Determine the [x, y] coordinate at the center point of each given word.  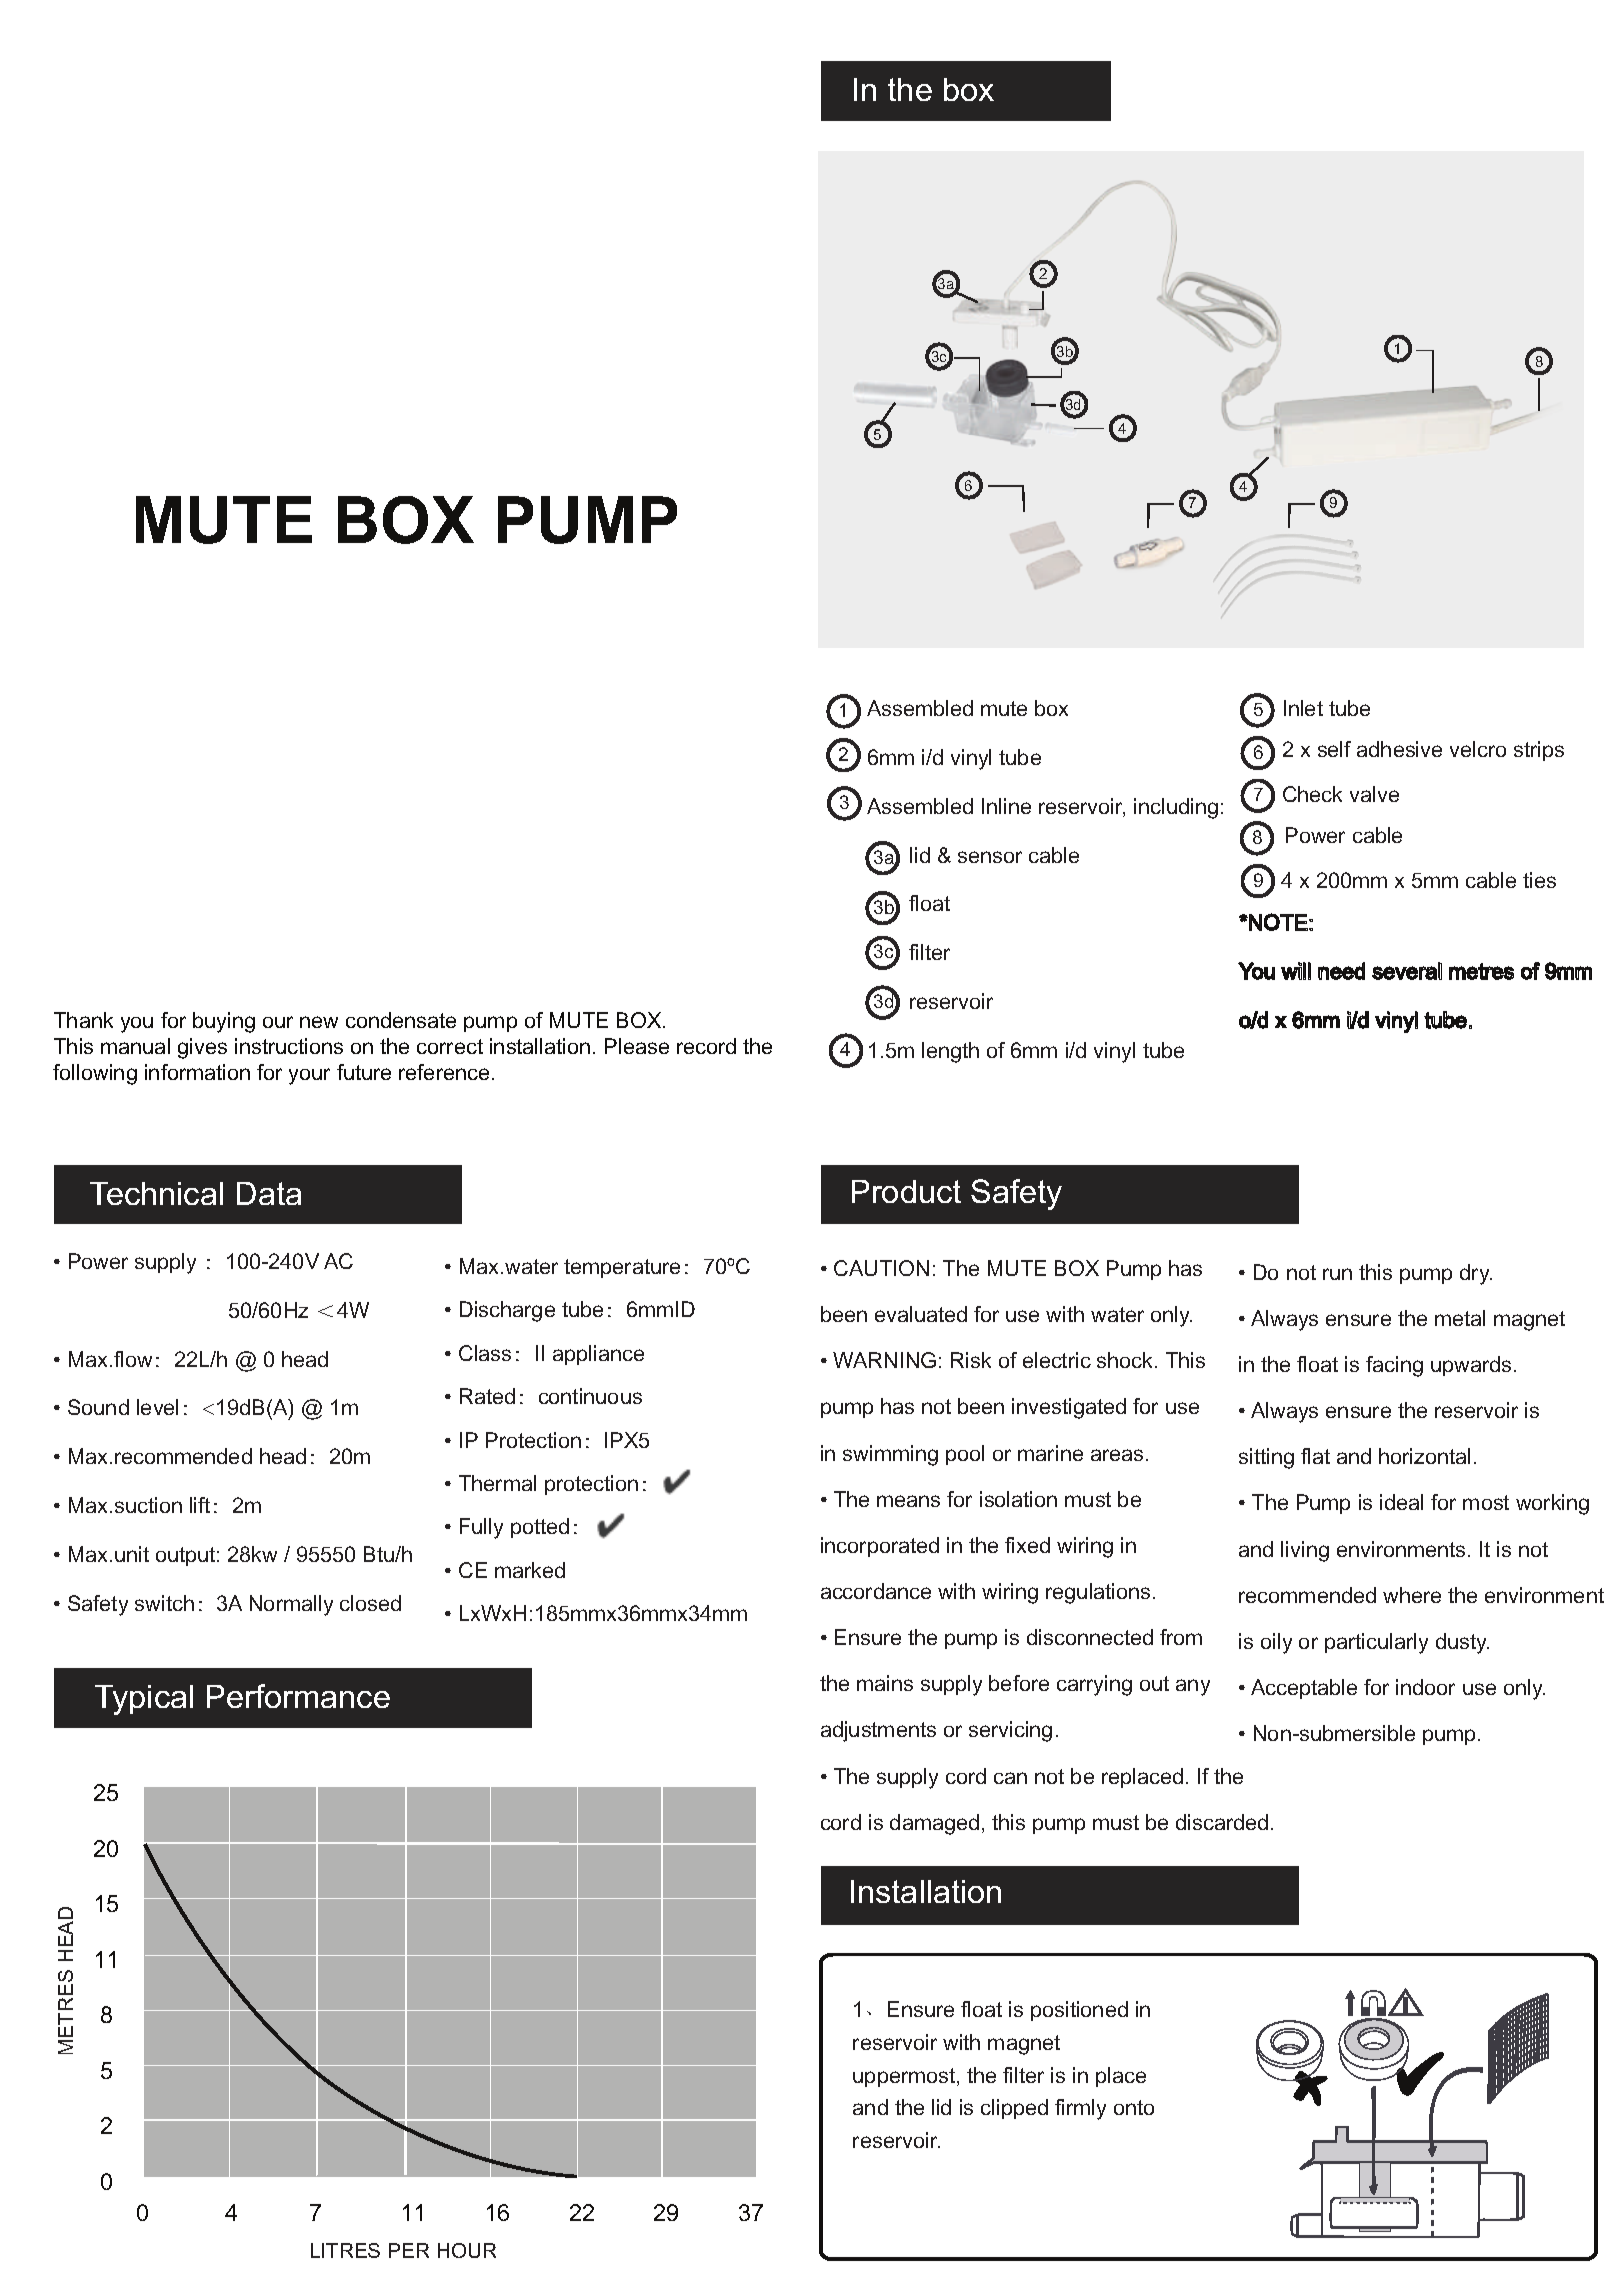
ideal [1401, 1502]
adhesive [1399, 749]
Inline [1006, 806]
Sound [98, 1407]
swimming [890, 1455]
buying [224, 1022]
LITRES [345, 2250]
